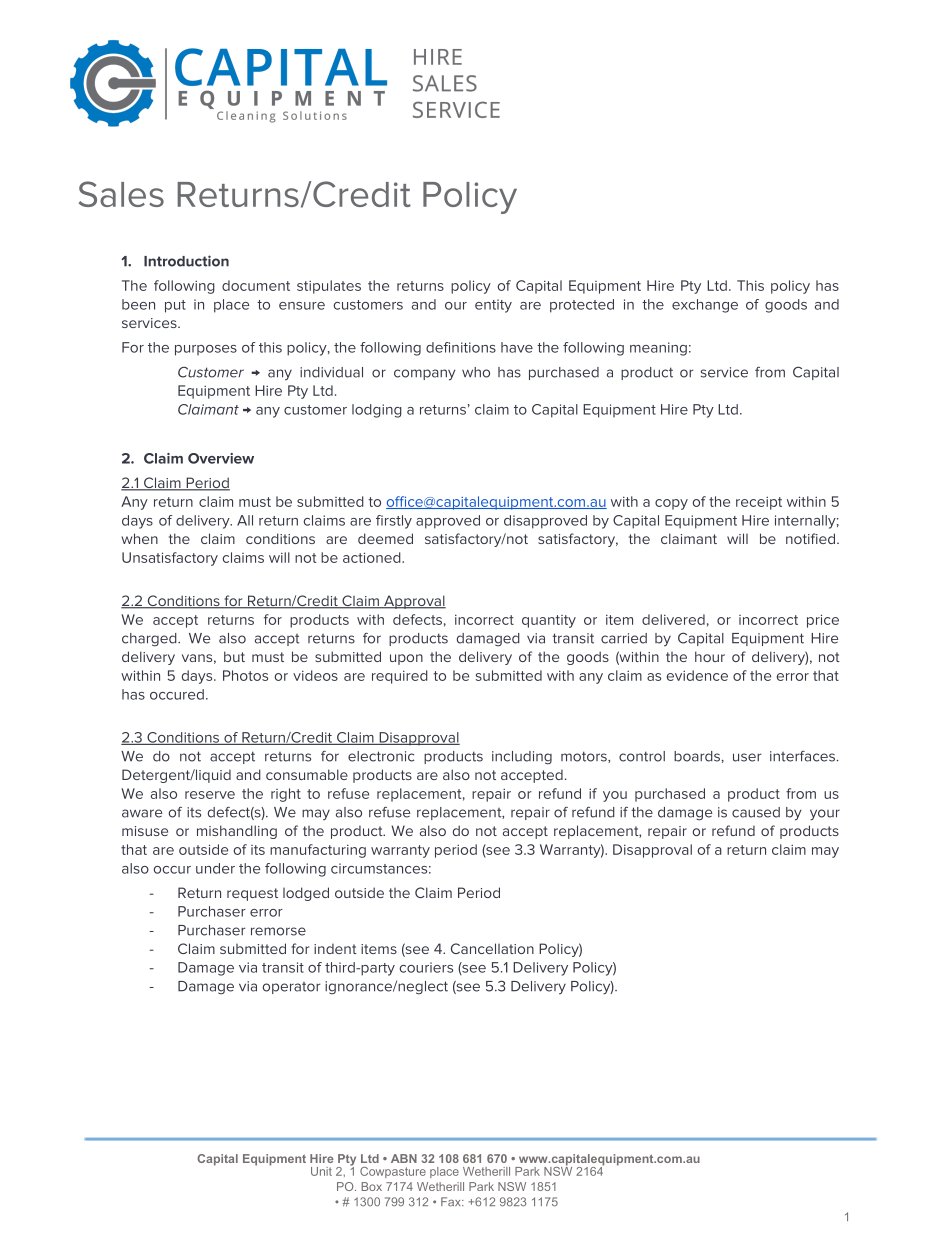  What do you see at coordinates (697, 675) in the document?
I see `evidence` at bounding box center [697, 675].
